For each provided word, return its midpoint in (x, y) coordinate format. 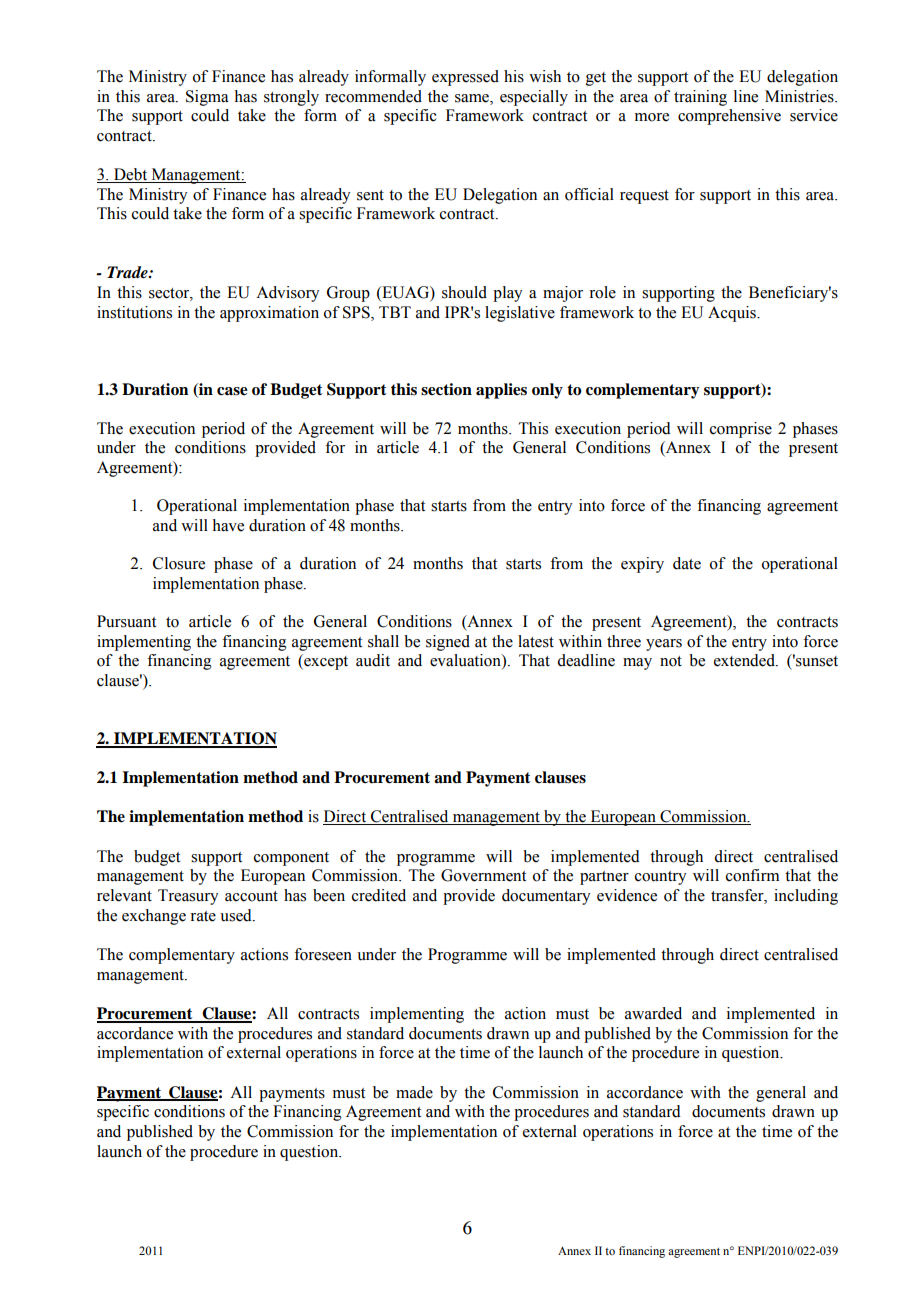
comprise (741, 430)
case (232, 391)
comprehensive (729, 117)
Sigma (207, 98)
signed (448, 643)
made (414, 1092)
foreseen (323, 954)
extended (745, 660)
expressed (465, 78)
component (291, 859)
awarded (653, 1013)
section (446, 389)
